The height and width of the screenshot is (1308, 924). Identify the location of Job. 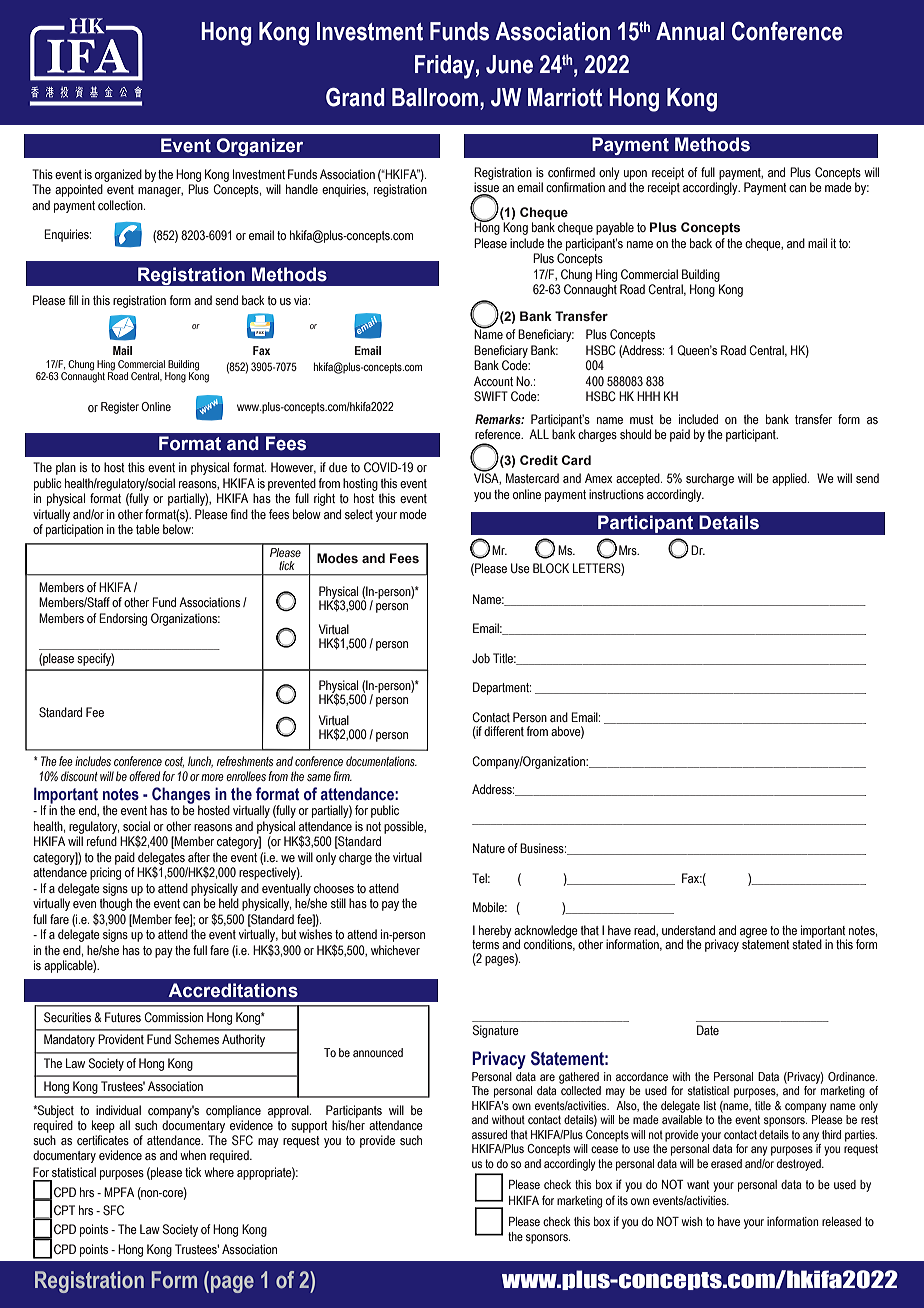
(481, 658).
